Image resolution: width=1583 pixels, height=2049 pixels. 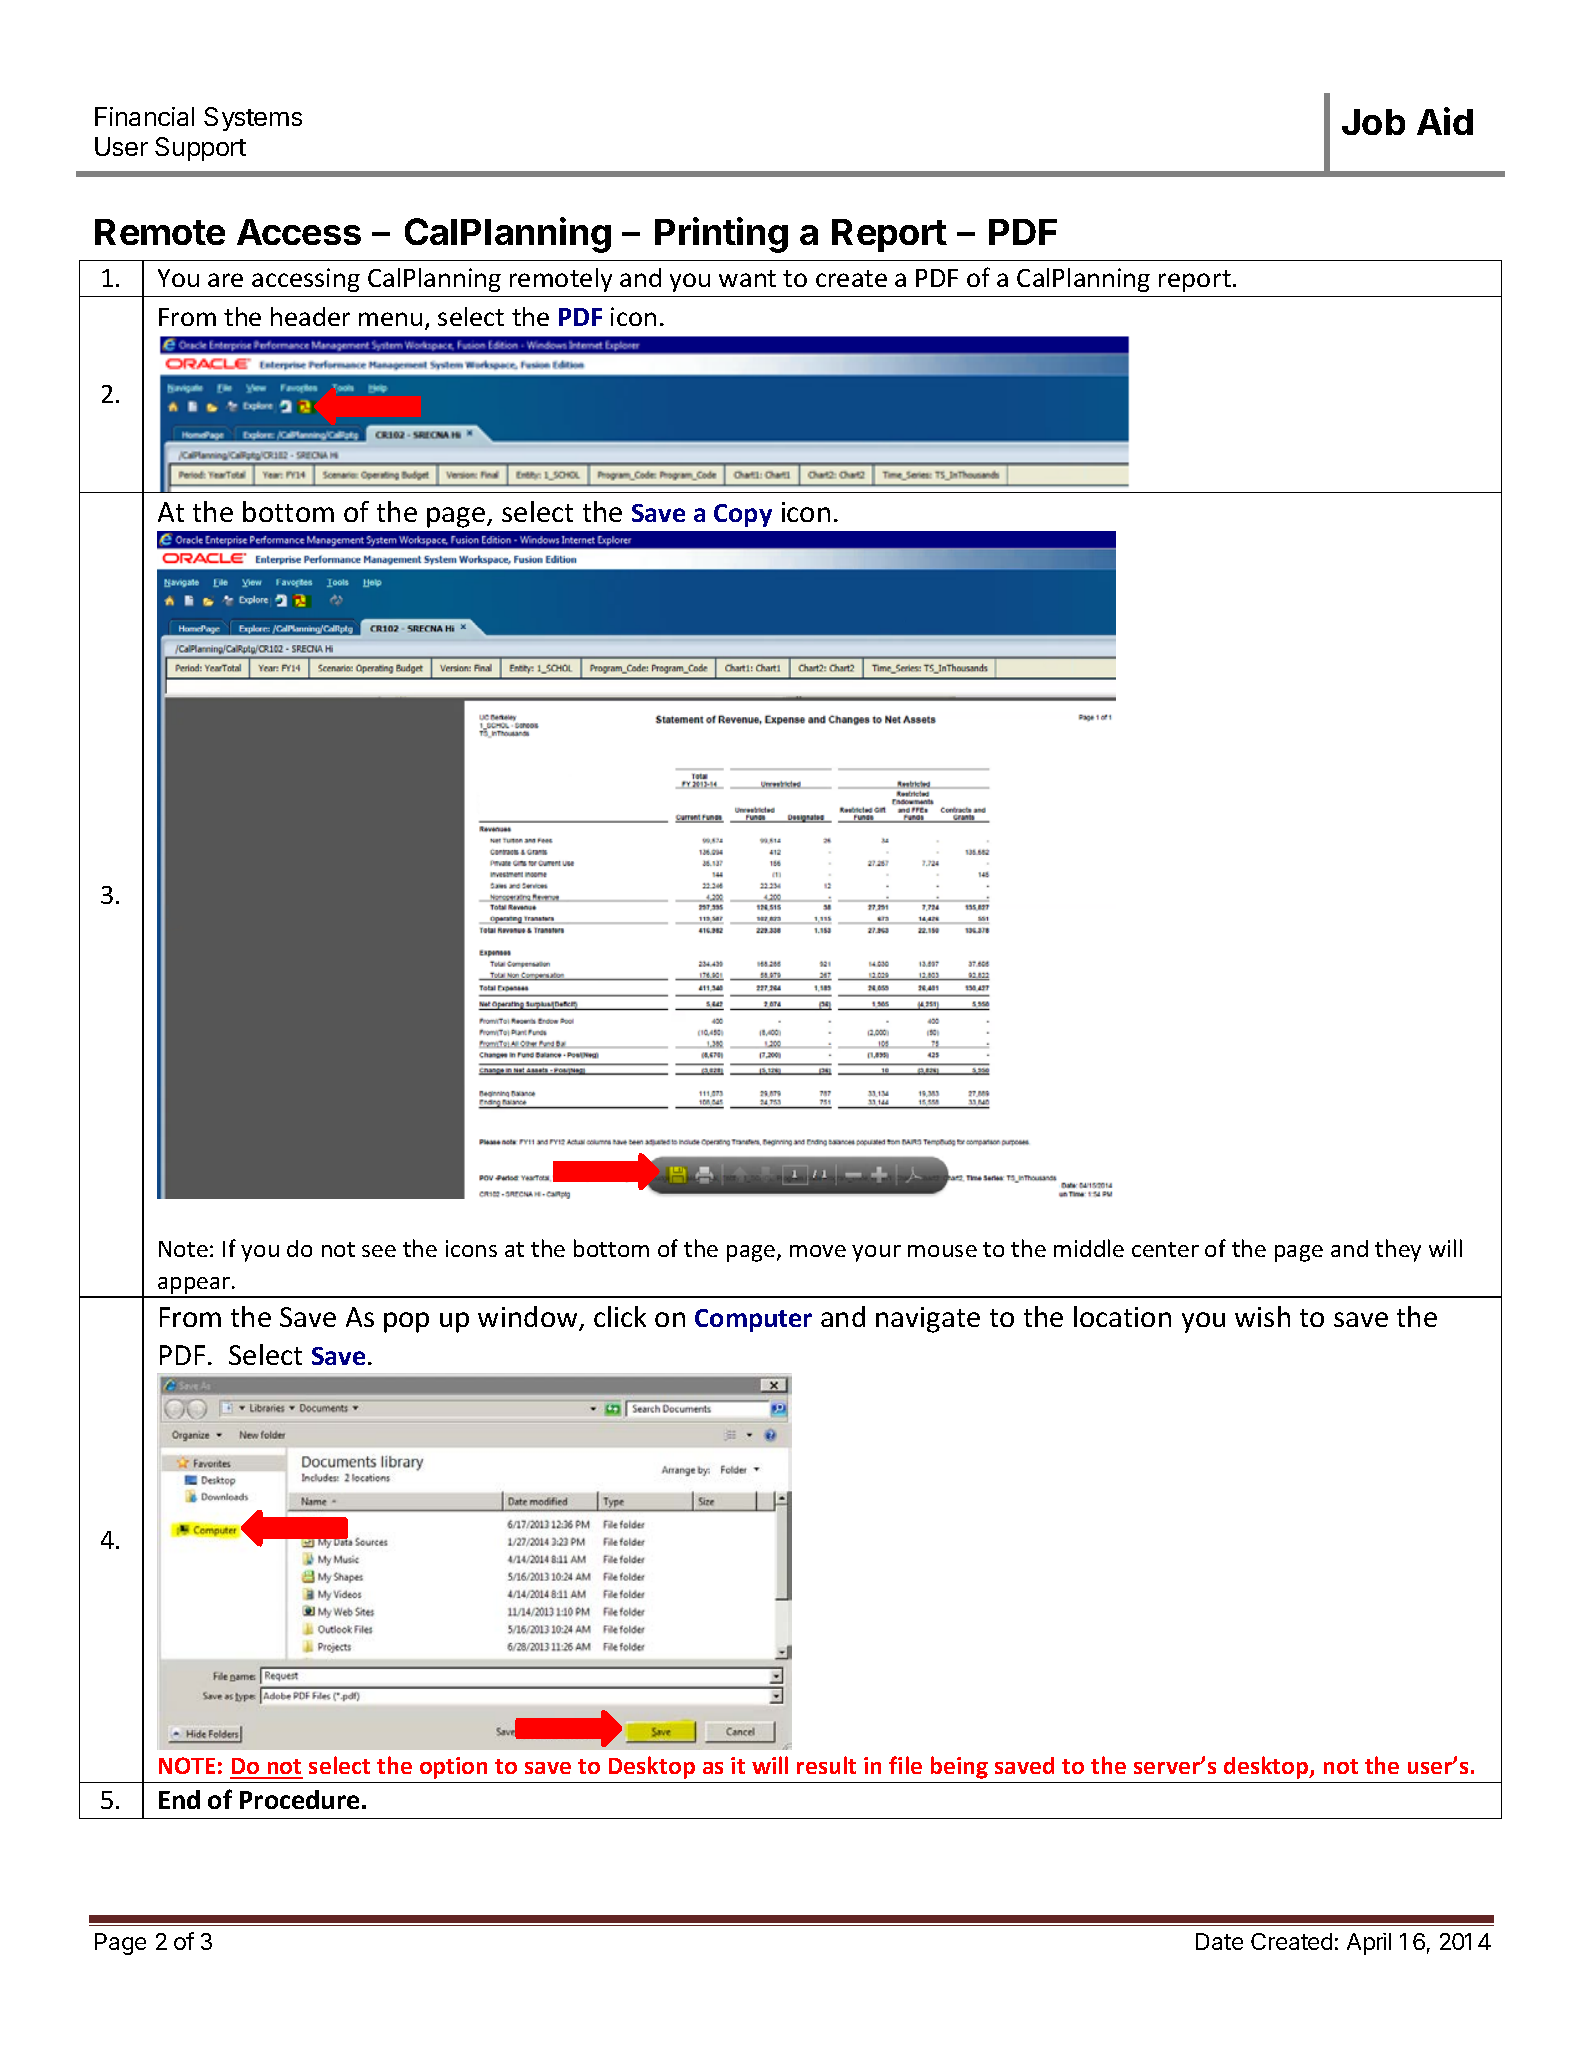 What do you see at coordinates (299, 1799) in the image?
I see `Procedure` at bounding box center [299, 1799].
